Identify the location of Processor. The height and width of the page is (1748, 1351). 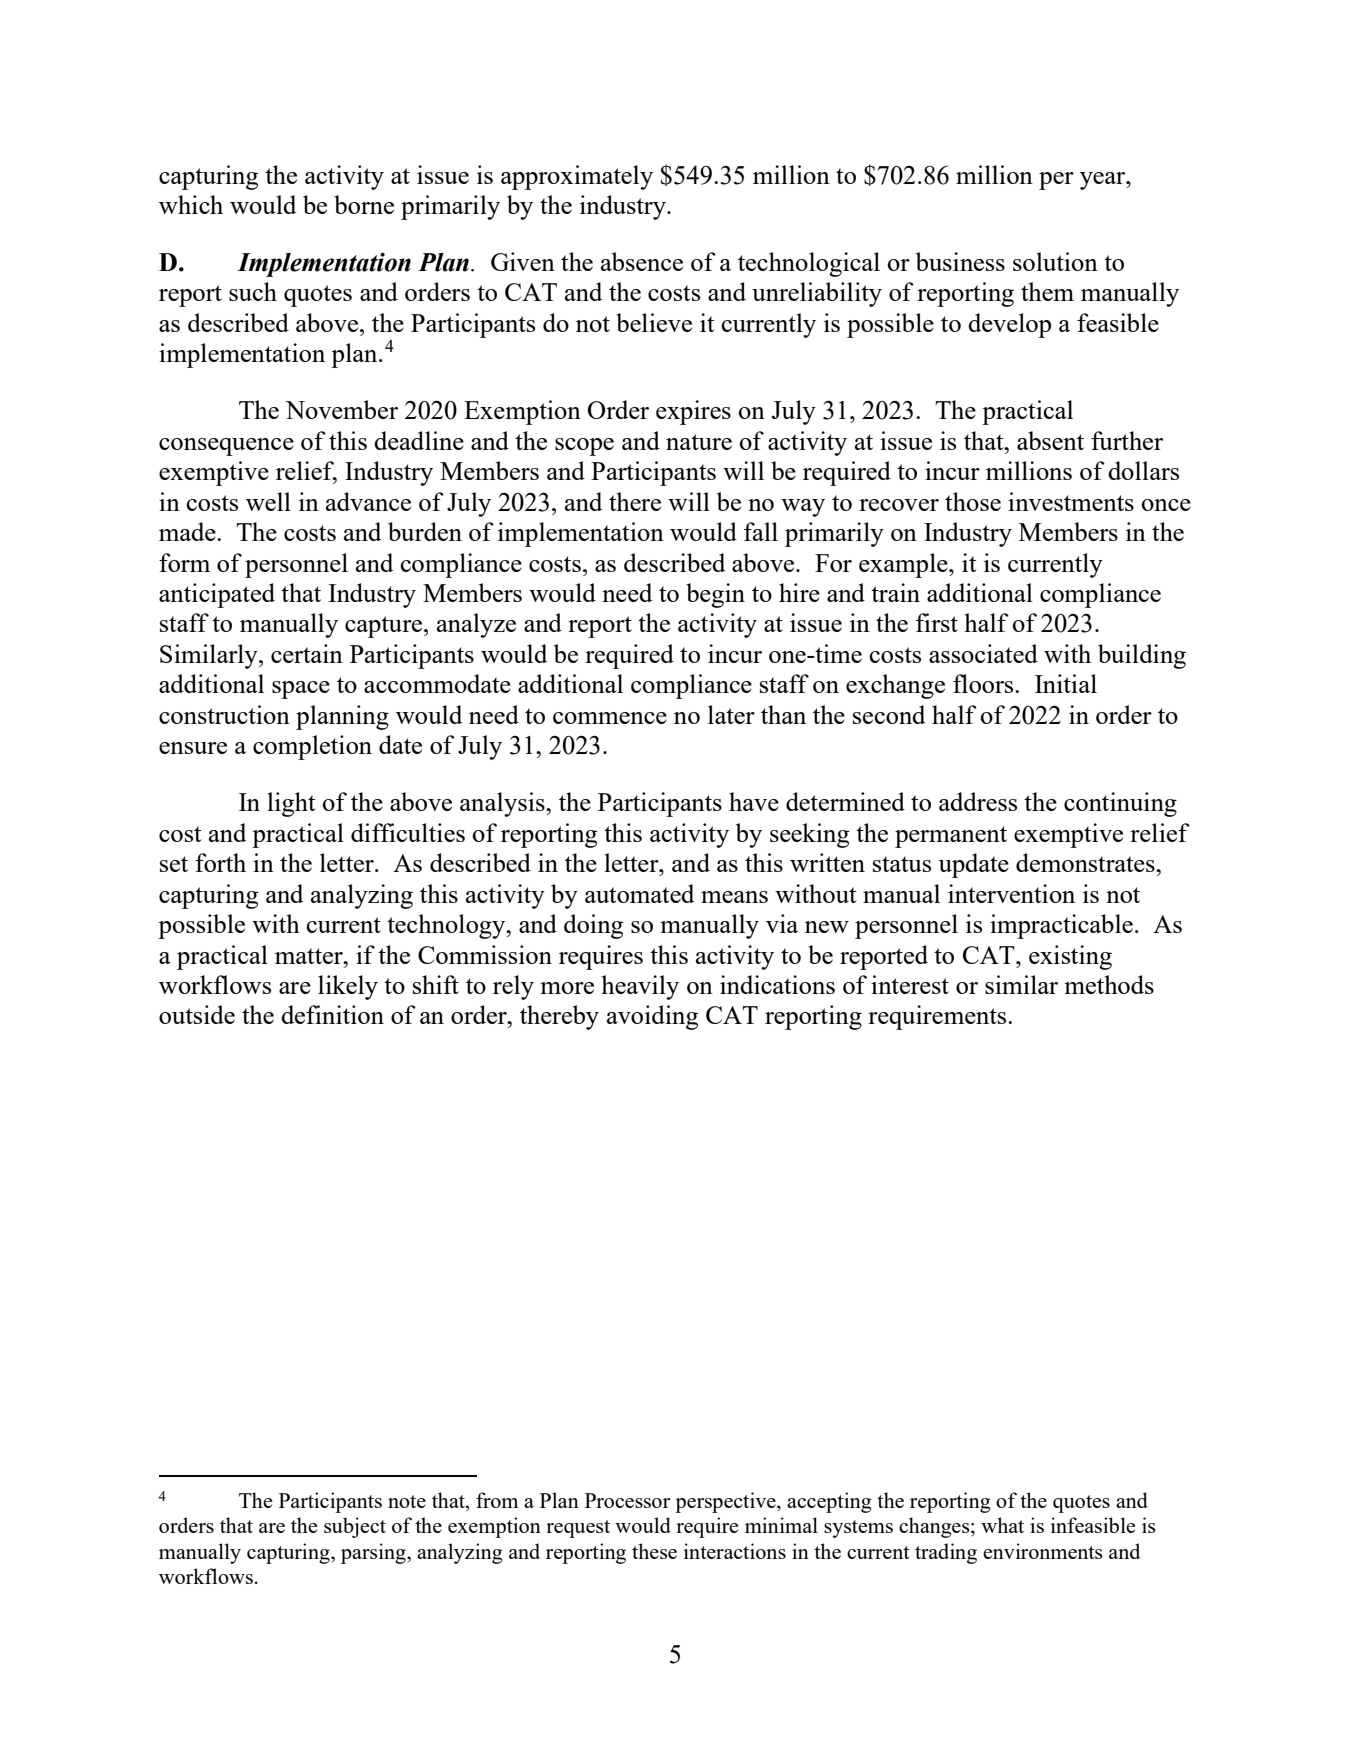
(627, 1500).
